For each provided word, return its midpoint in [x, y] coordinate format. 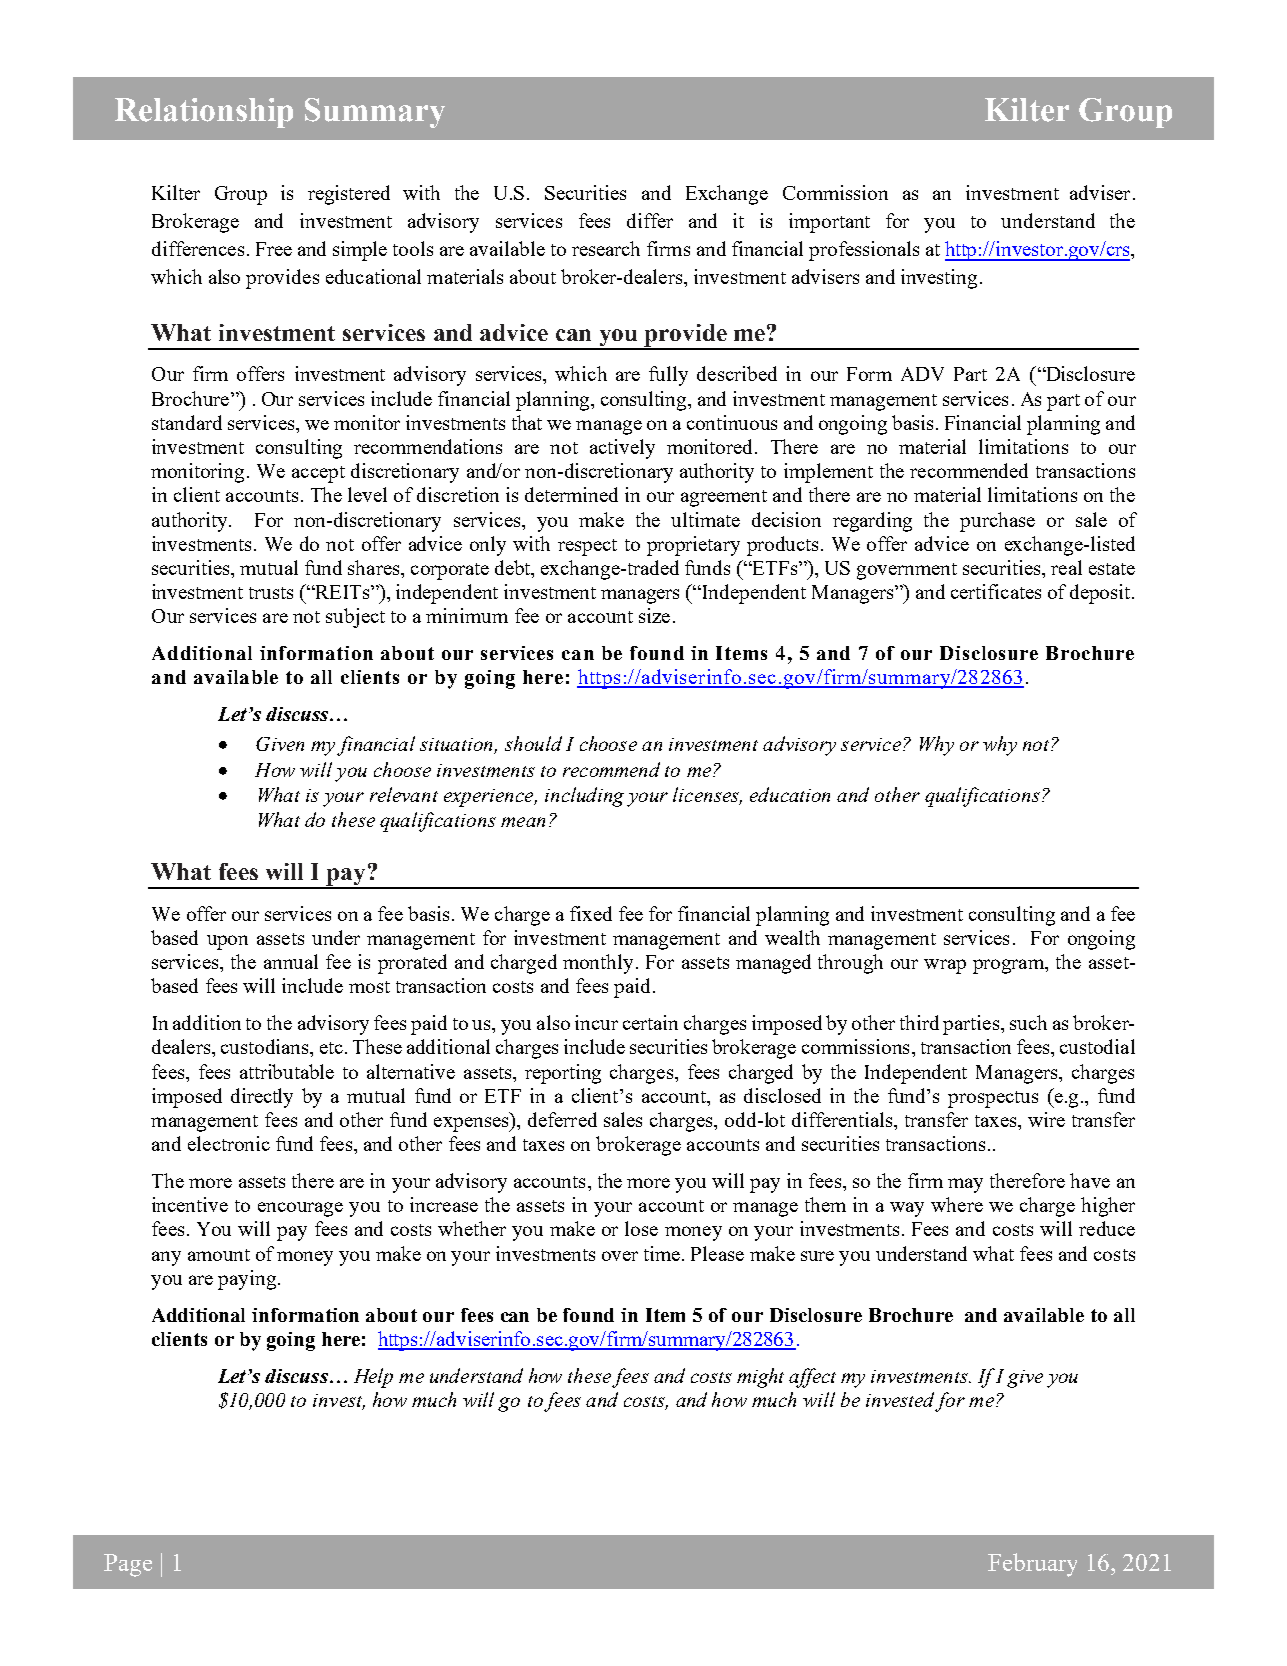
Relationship [204, 113]
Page [128, 1565]
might [760, 1378]
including [584, 797]
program [1009, 966]
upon [227, 942]
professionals [864, 251]
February [1032, 1565]
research [606, 248]
